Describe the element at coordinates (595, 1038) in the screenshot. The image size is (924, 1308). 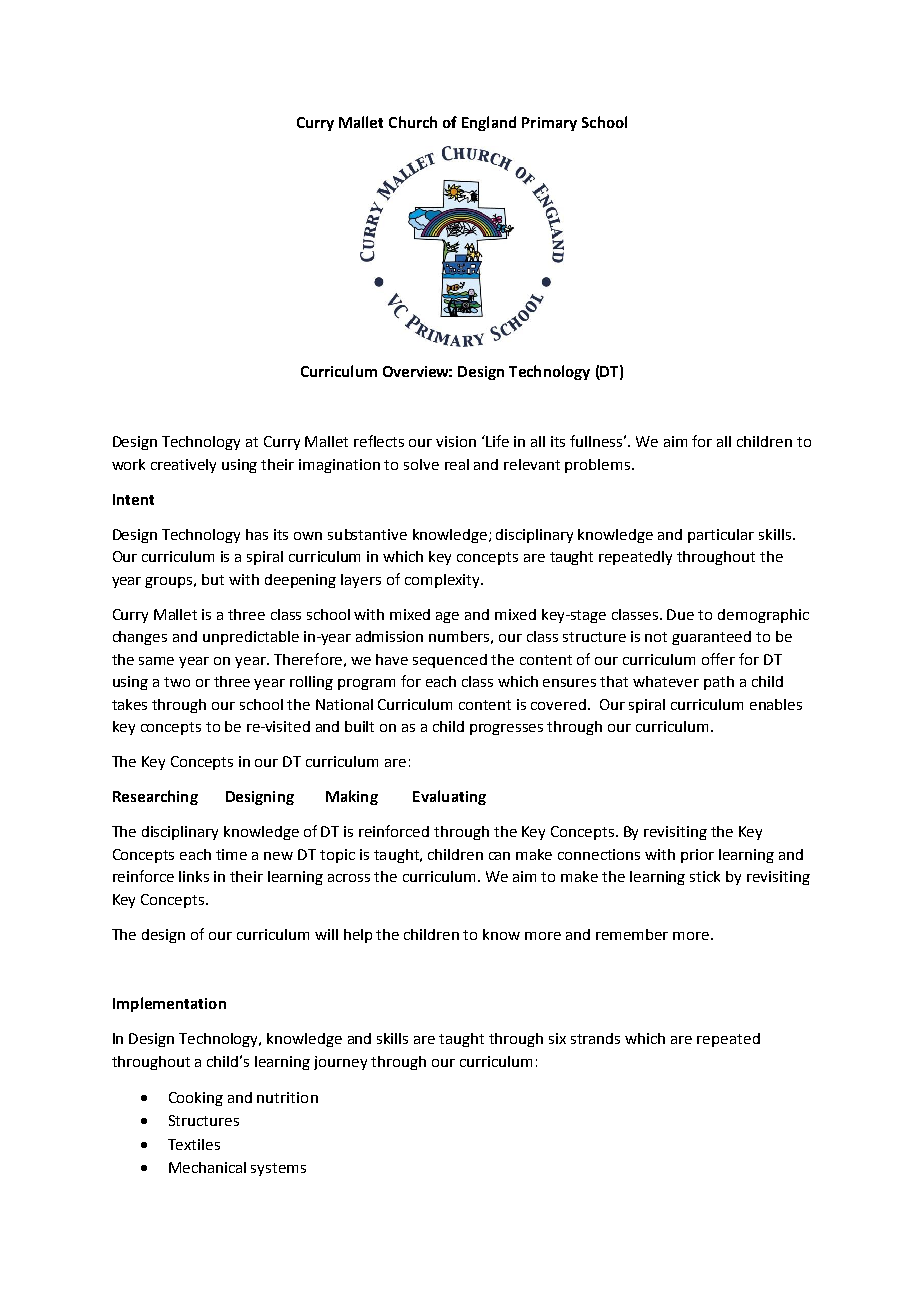
I see `strands` at that location.
